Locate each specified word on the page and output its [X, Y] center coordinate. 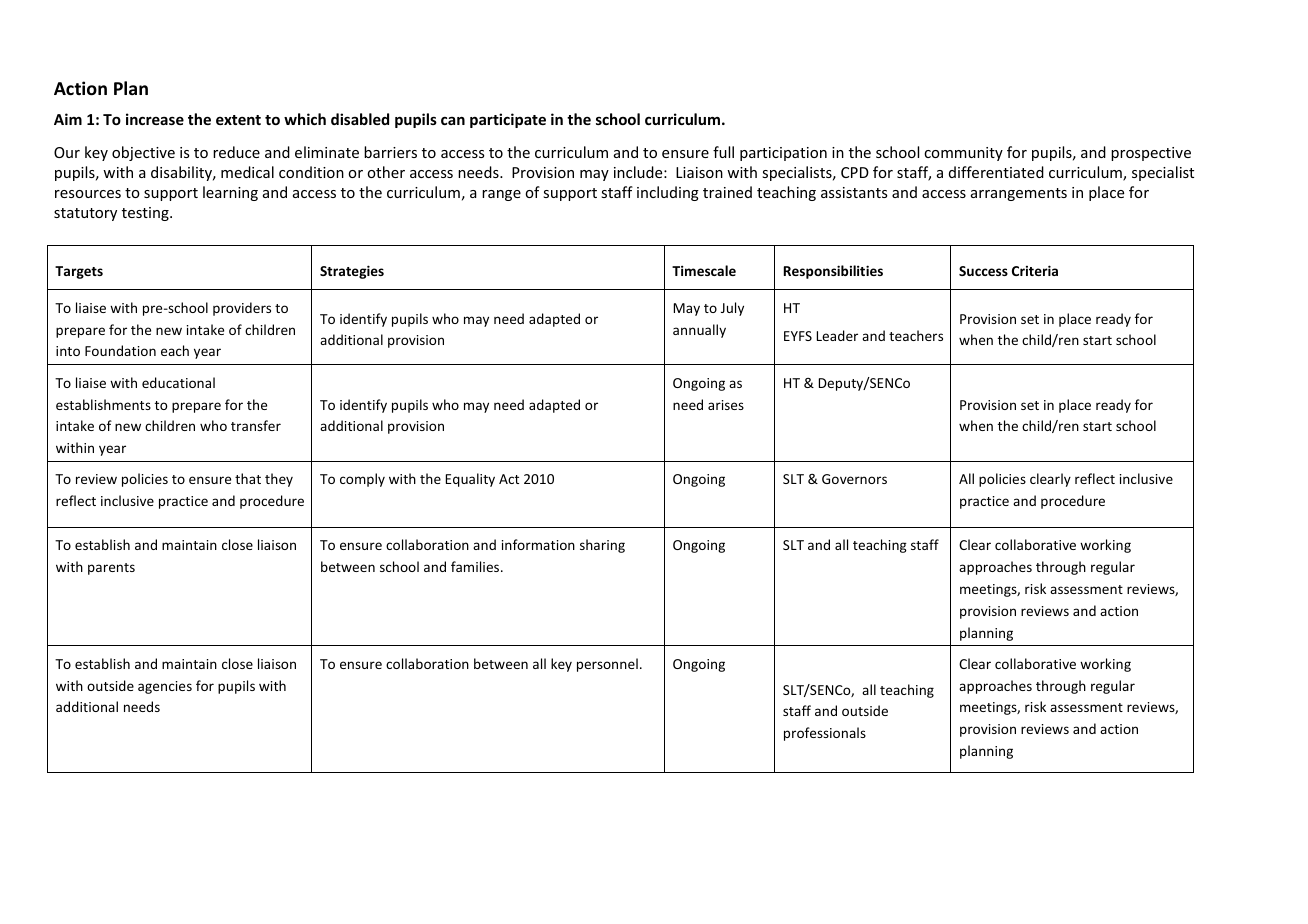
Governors [854, 479]
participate [508, 120]
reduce [236, 152]
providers [242, 309]
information [538, 544]
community [963, 154]
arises [726, 405]
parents [111, 569]
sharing [602, 546]
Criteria [1035, 270]
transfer [256, 425]
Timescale [704, 270]
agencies [165, 687]
